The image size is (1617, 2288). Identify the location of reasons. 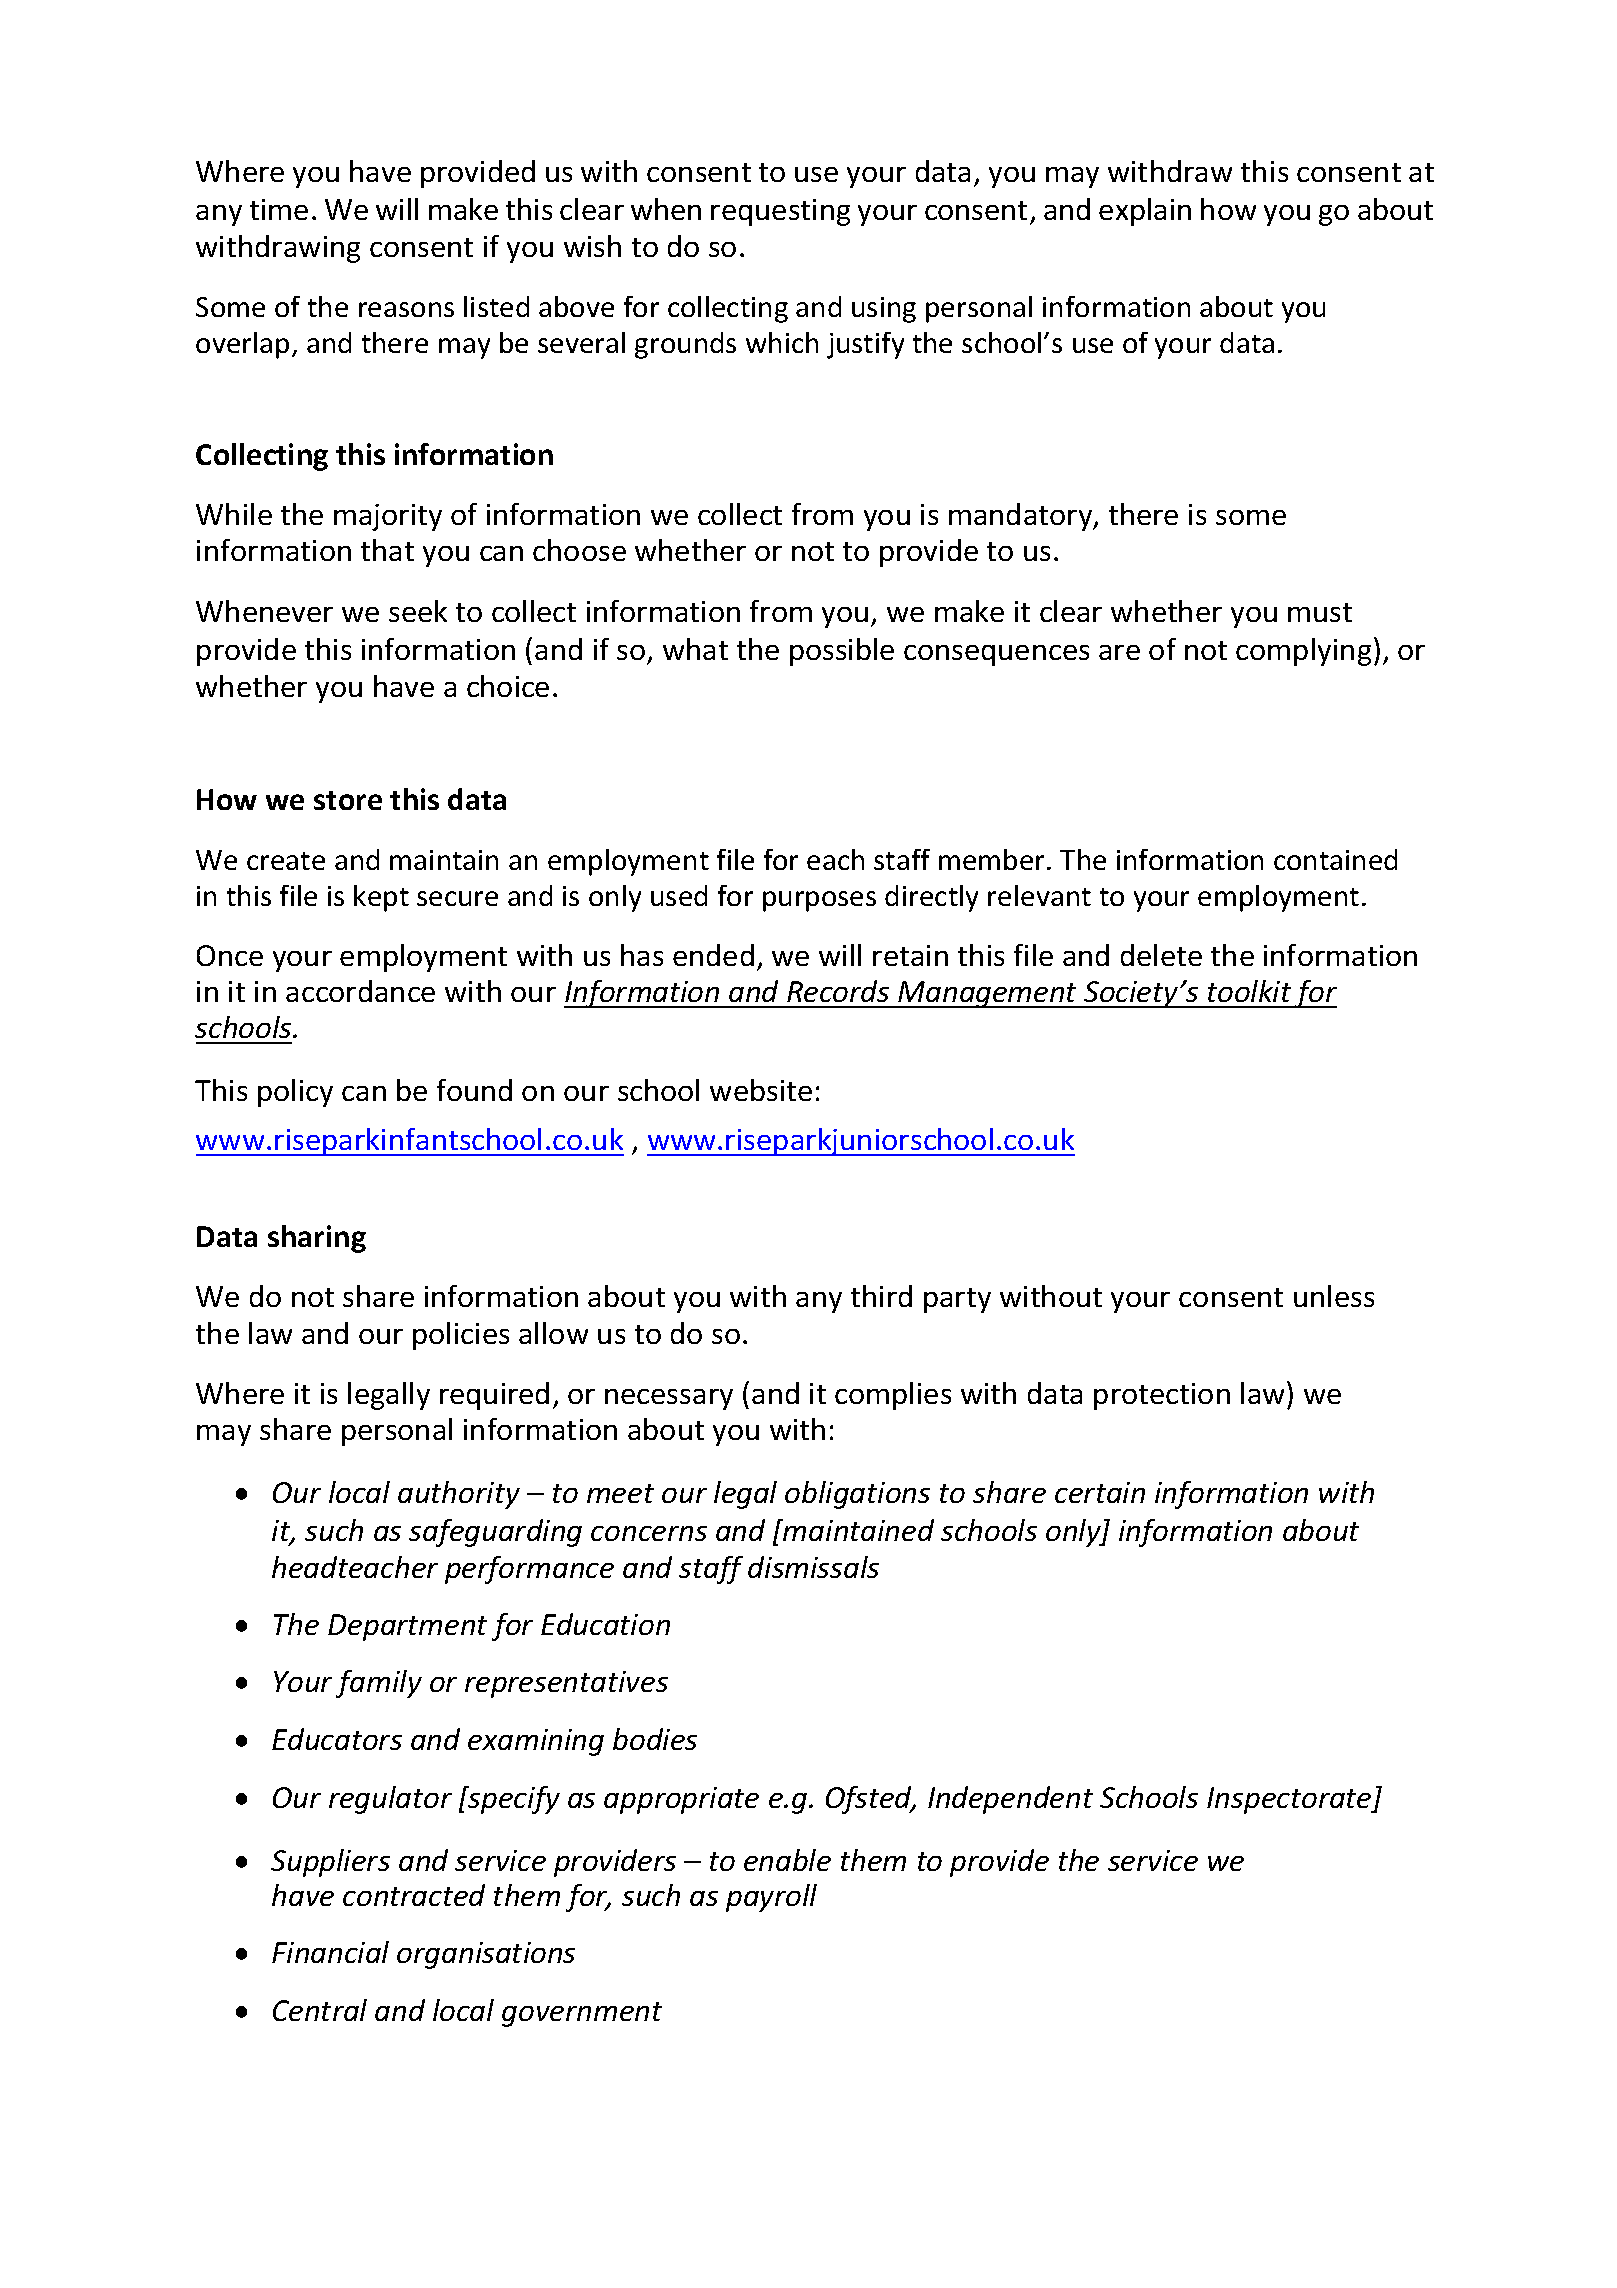
(406, 309).
